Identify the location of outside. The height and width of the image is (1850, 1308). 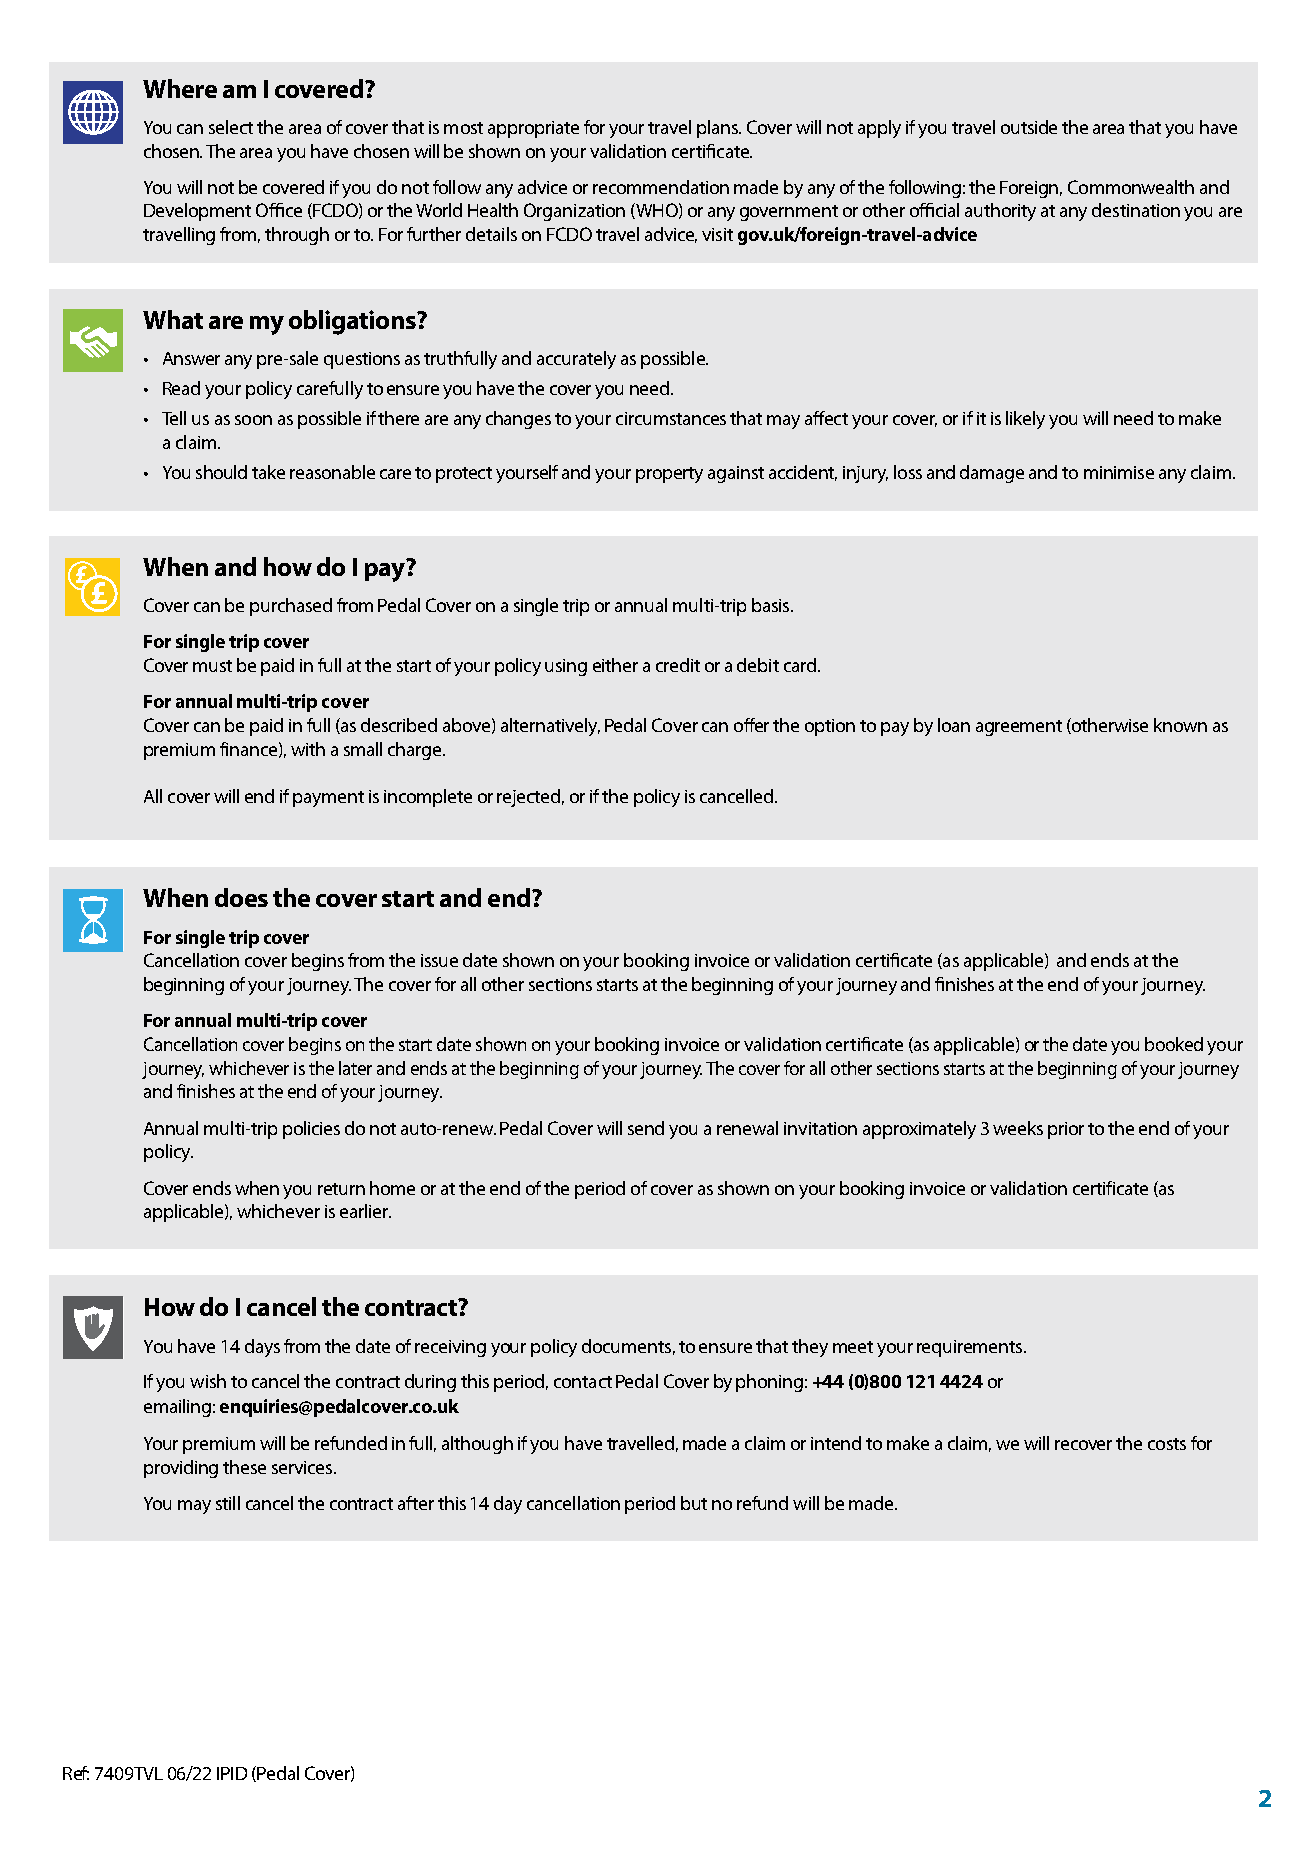
(1029, 127).
